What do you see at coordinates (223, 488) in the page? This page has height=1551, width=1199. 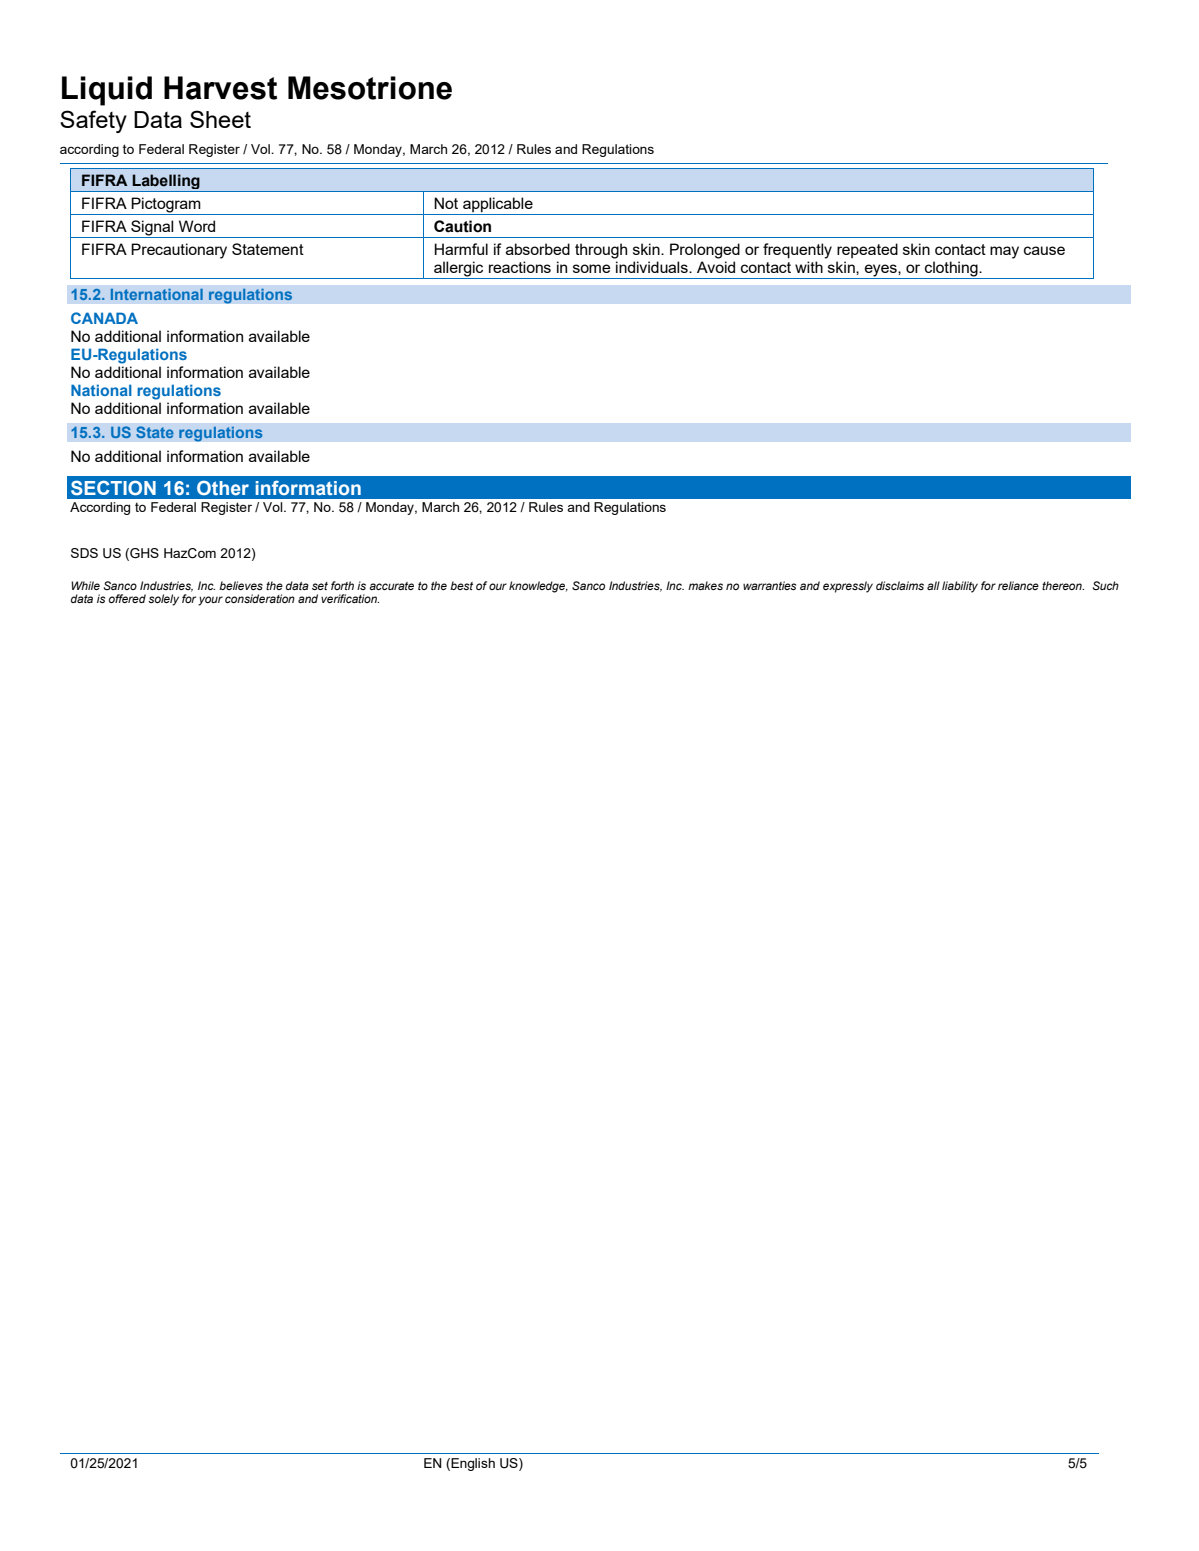 I see `Other` at bounding box center [223, 488].
